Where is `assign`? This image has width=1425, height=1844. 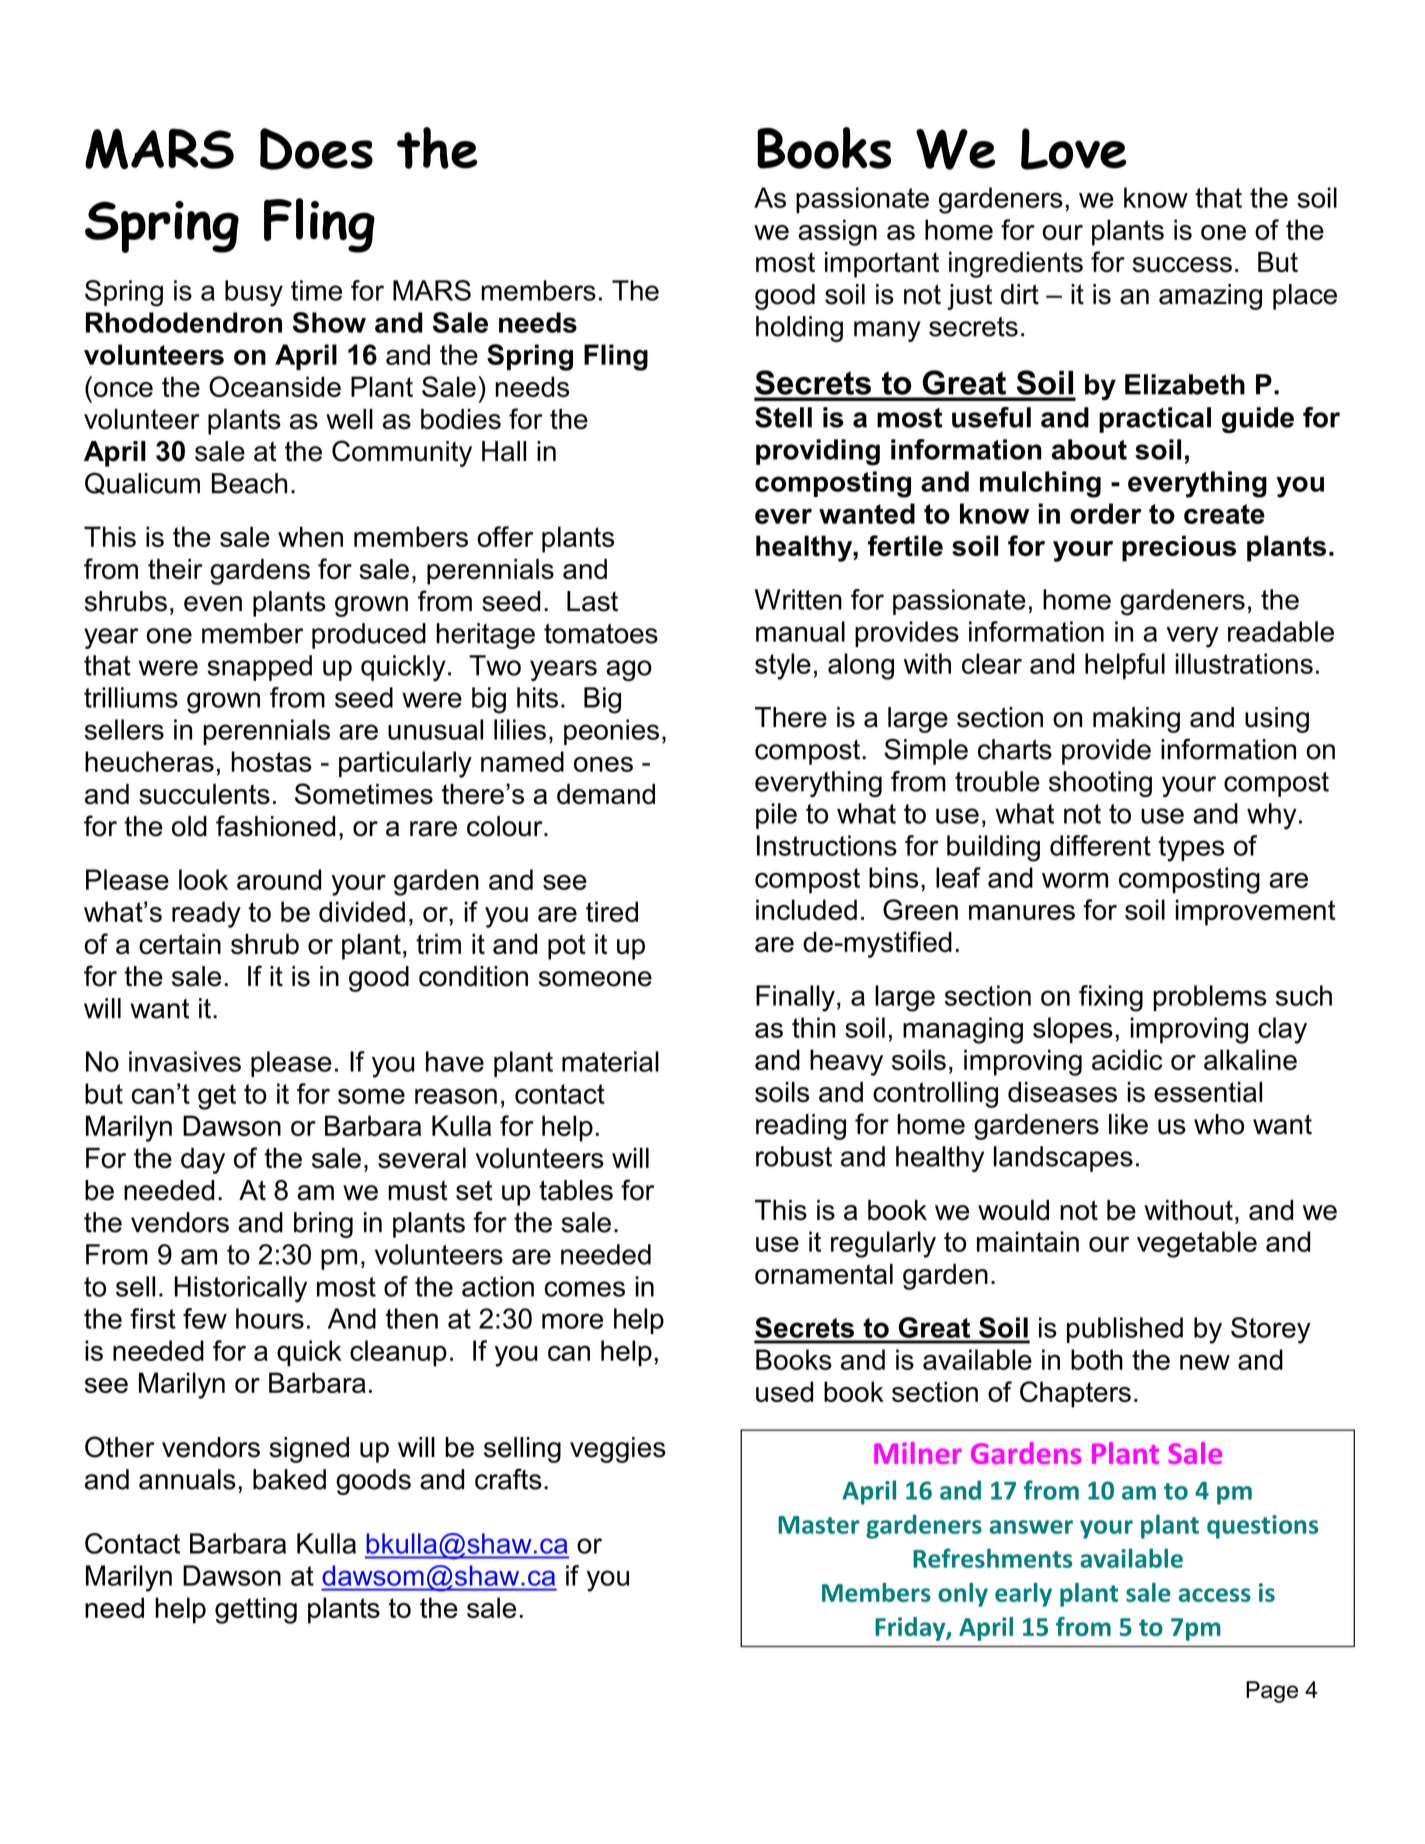 assign is located at coordinates (837, 232).
